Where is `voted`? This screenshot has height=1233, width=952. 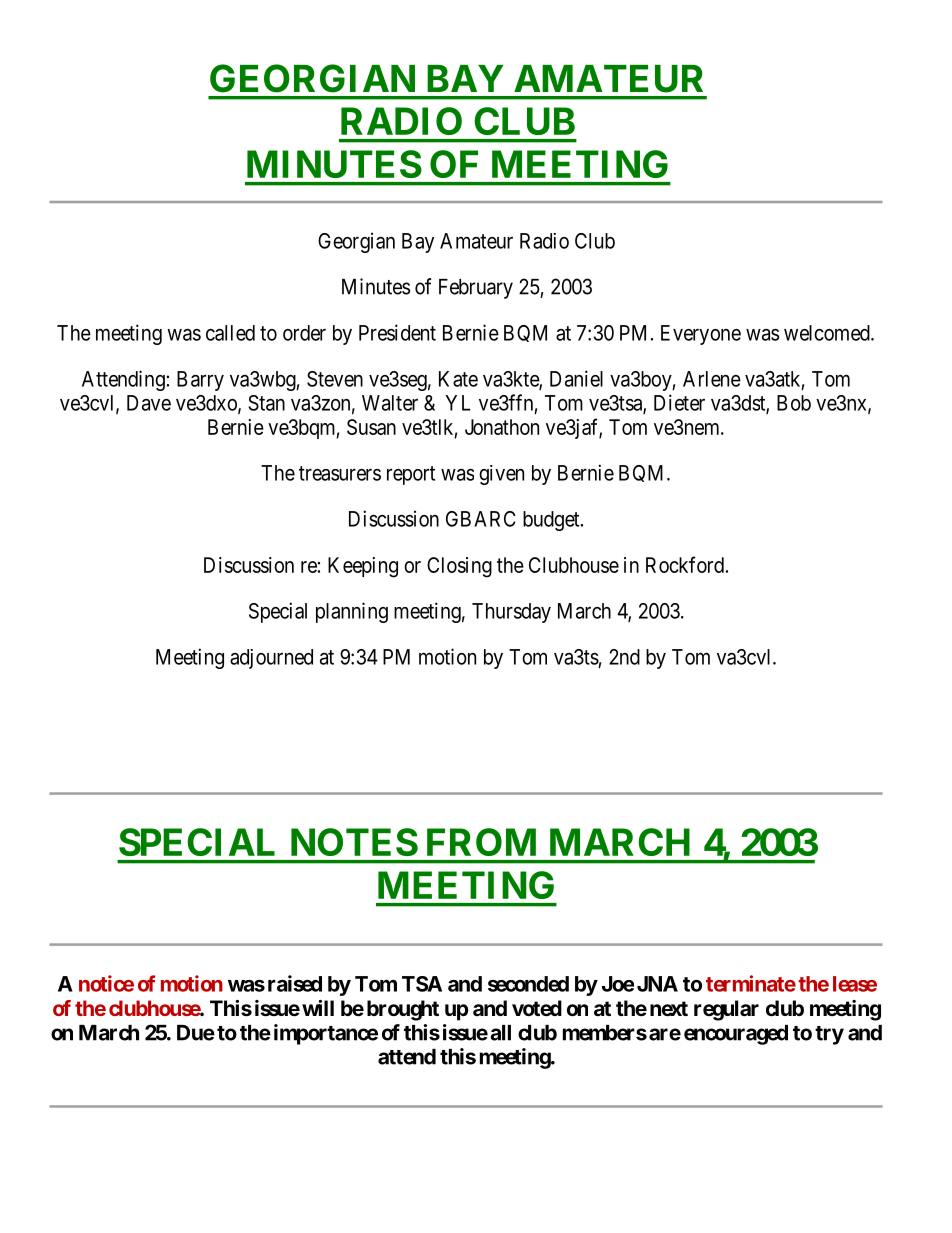 voted is located at coordinates (537, 1008).
